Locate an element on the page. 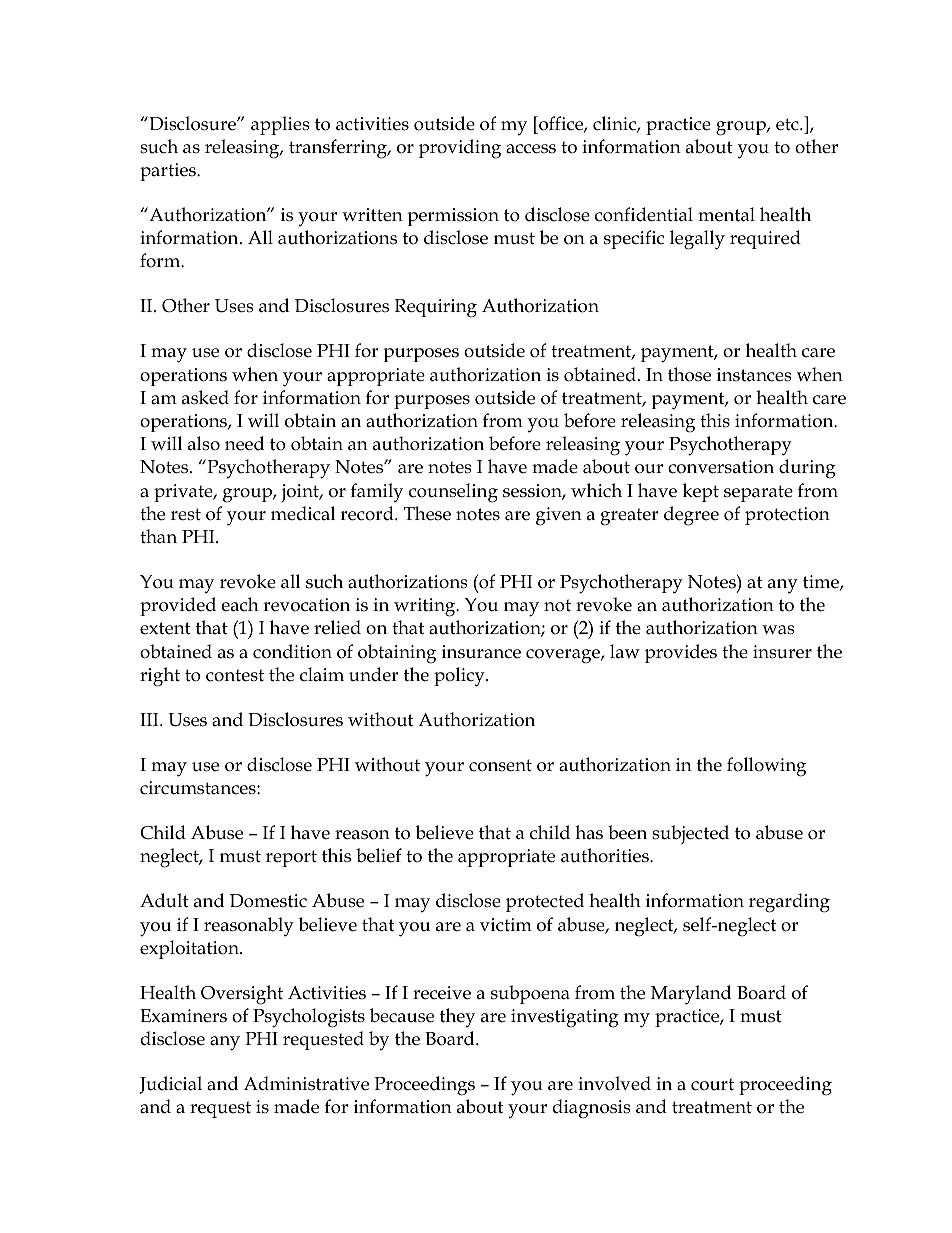 The height and width of the page is (1233, 952). they is located at coordinates (457, 1018).
